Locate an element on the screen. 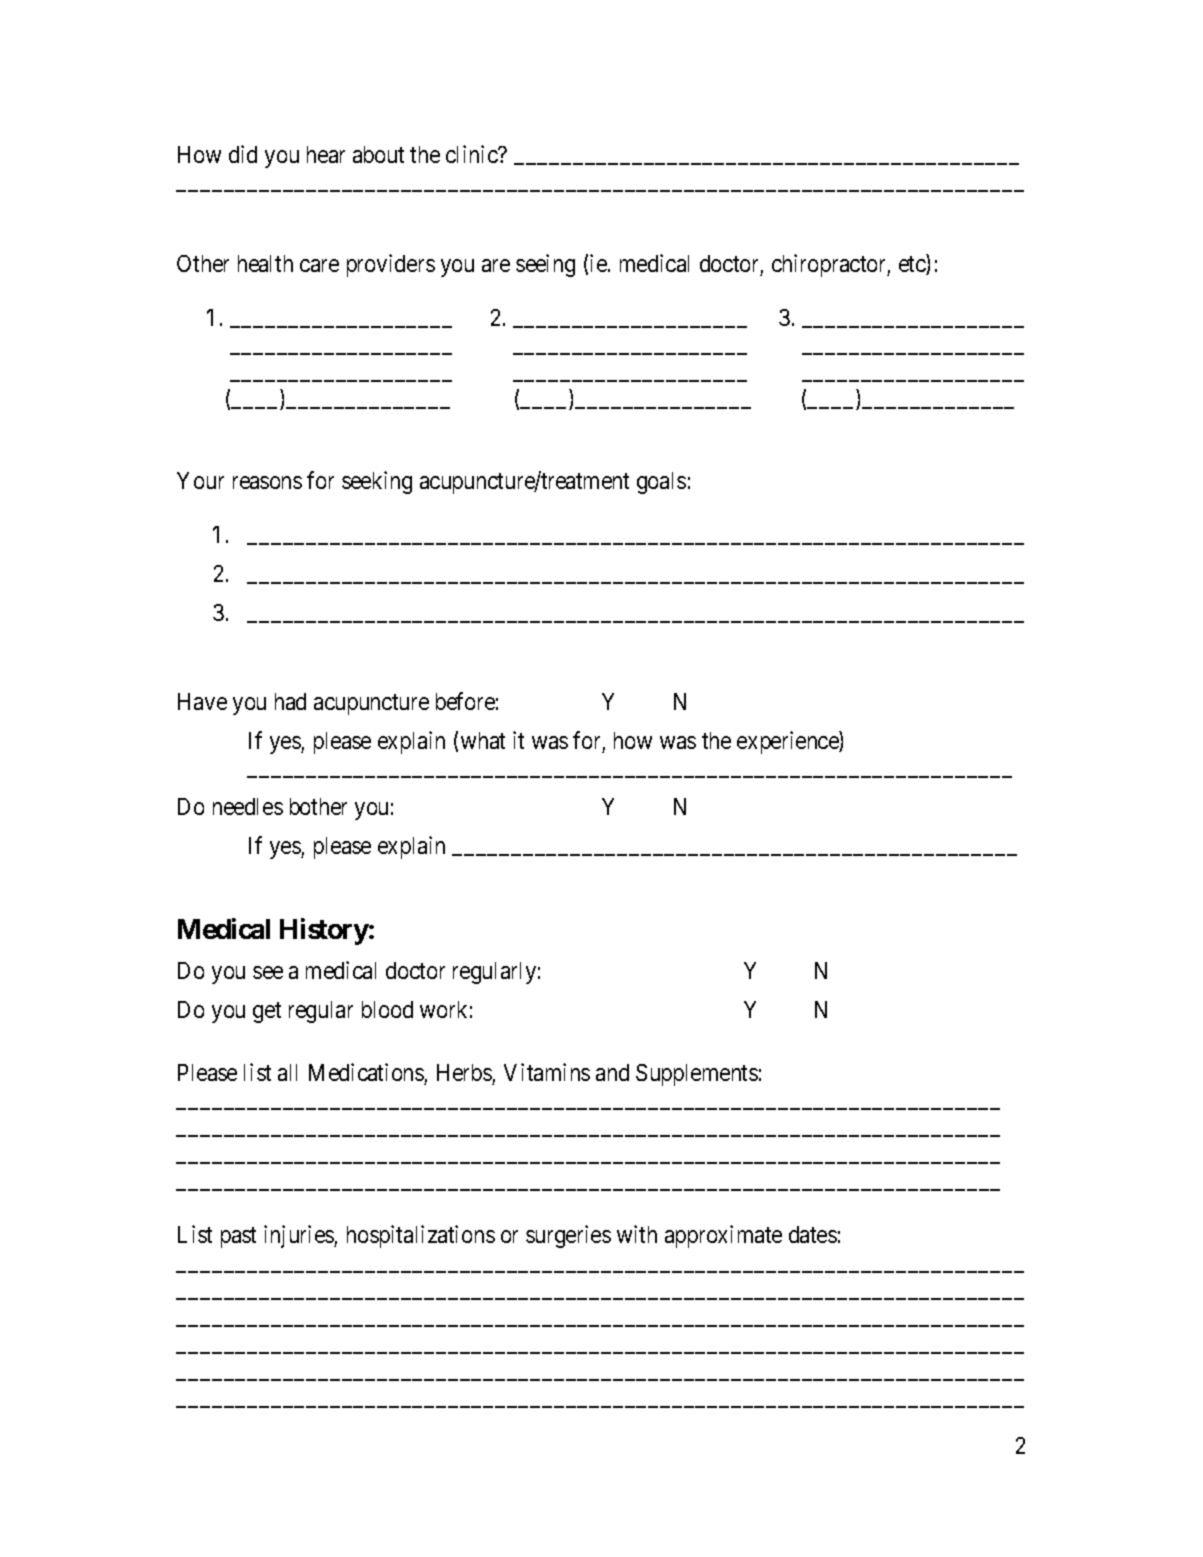  had is located at coordinates (290, 701).
